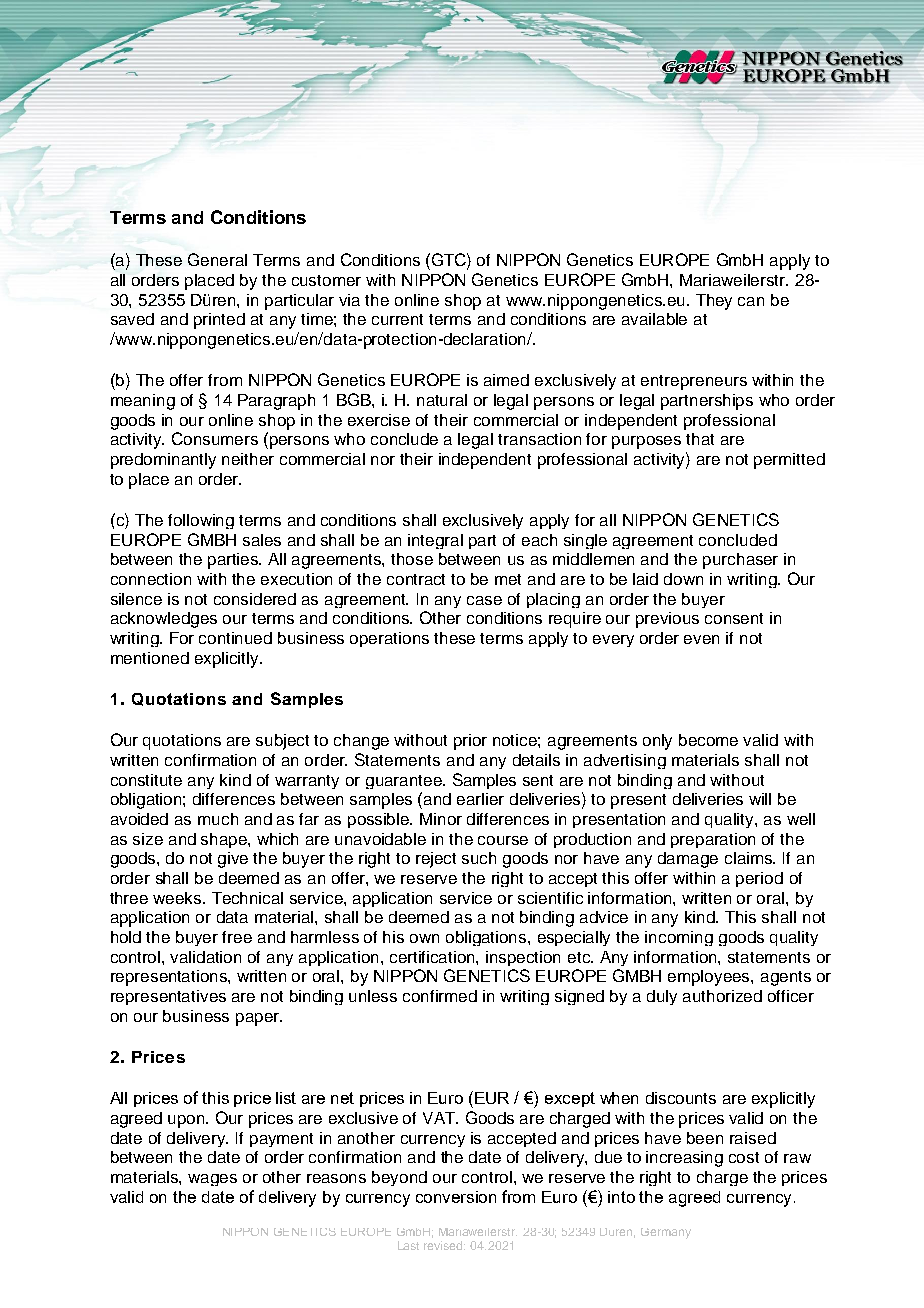  I want to click on weeks, so click(178, 898).
